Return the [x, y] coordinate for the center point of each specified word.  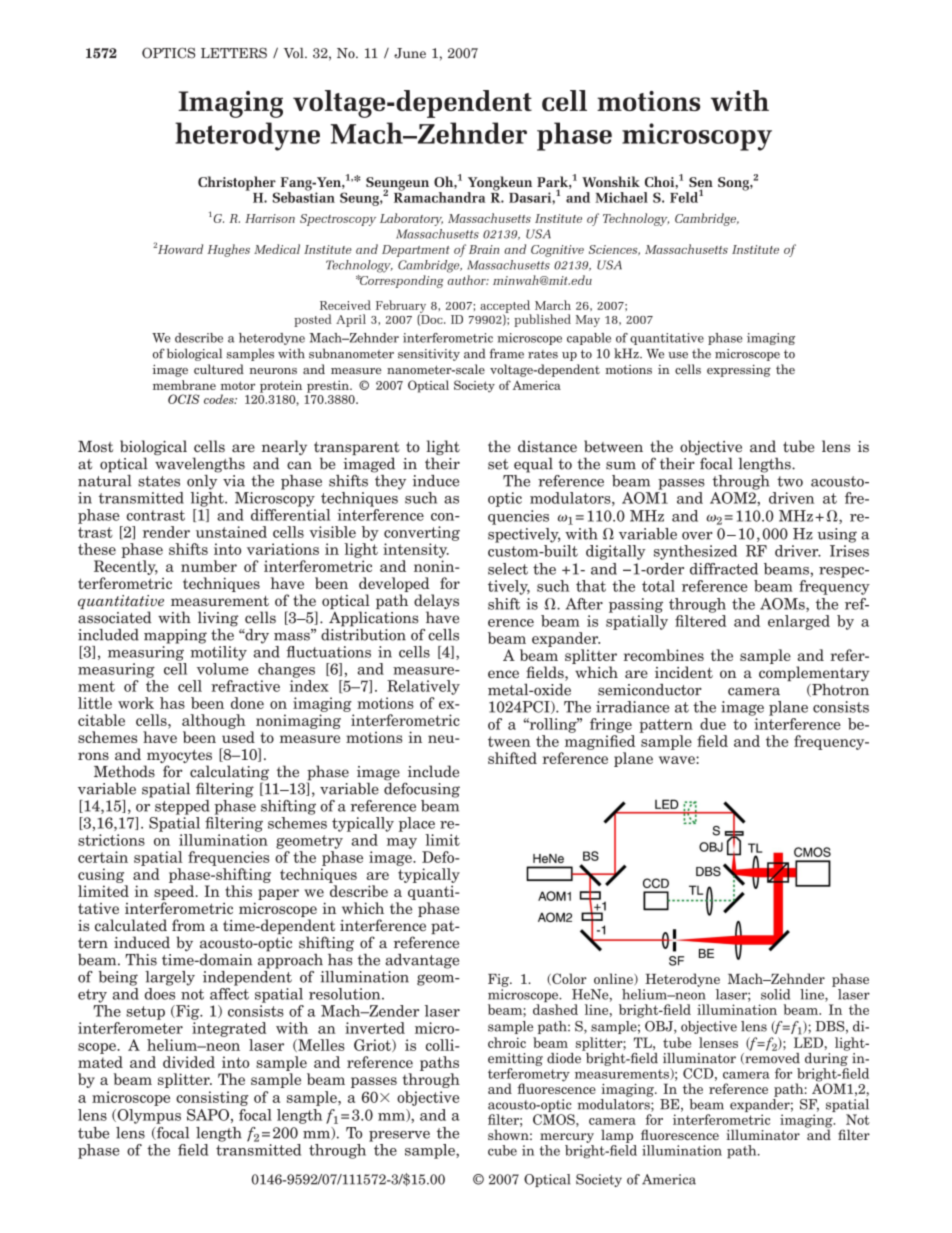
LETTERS [234, 53]
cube [502, 1150]
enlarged [799, 622]
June [410, 53]
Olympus [148, 1116]
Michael [621, 197]
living [218, 619]
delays [436, 603]
